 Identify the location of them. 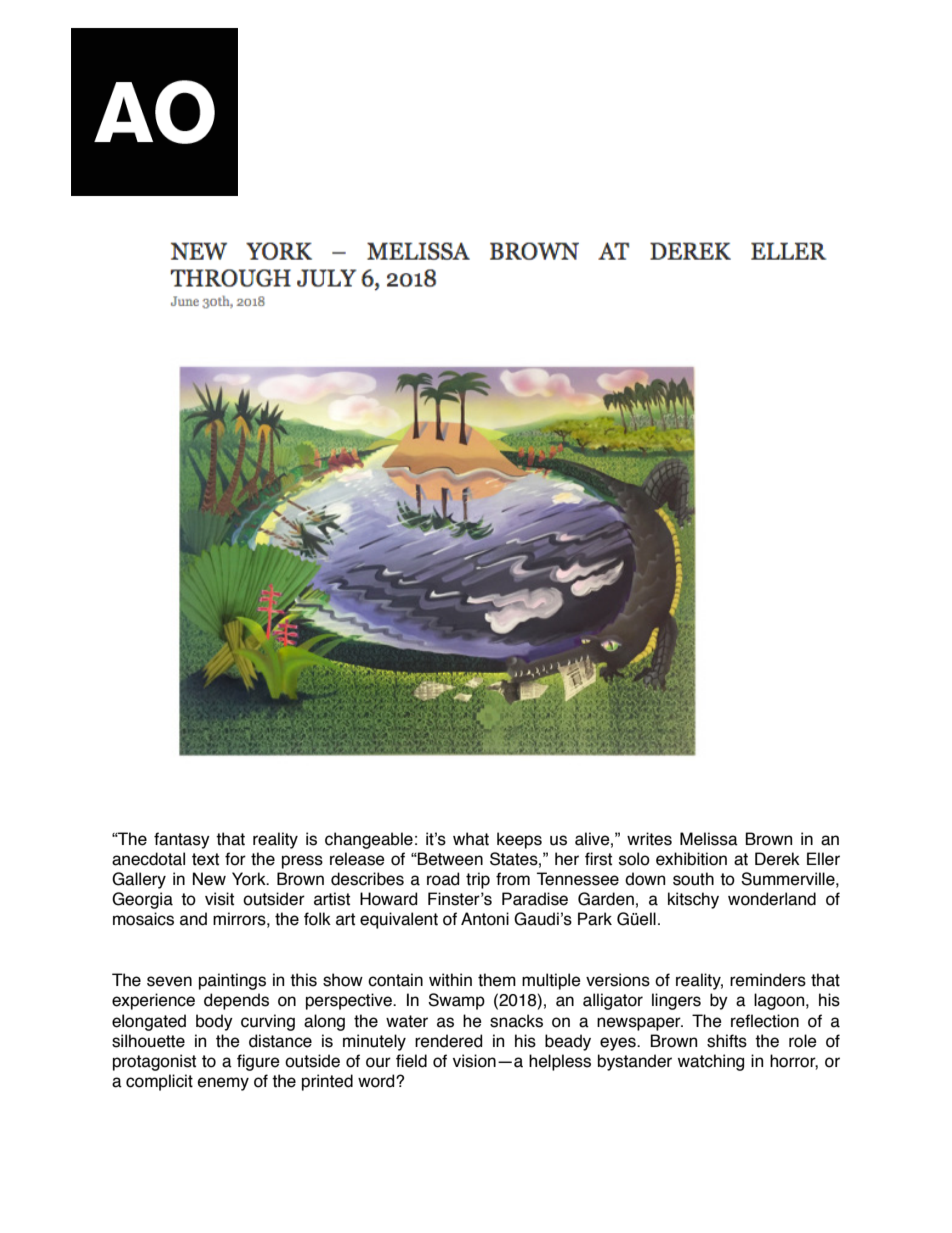
(497, 980).
